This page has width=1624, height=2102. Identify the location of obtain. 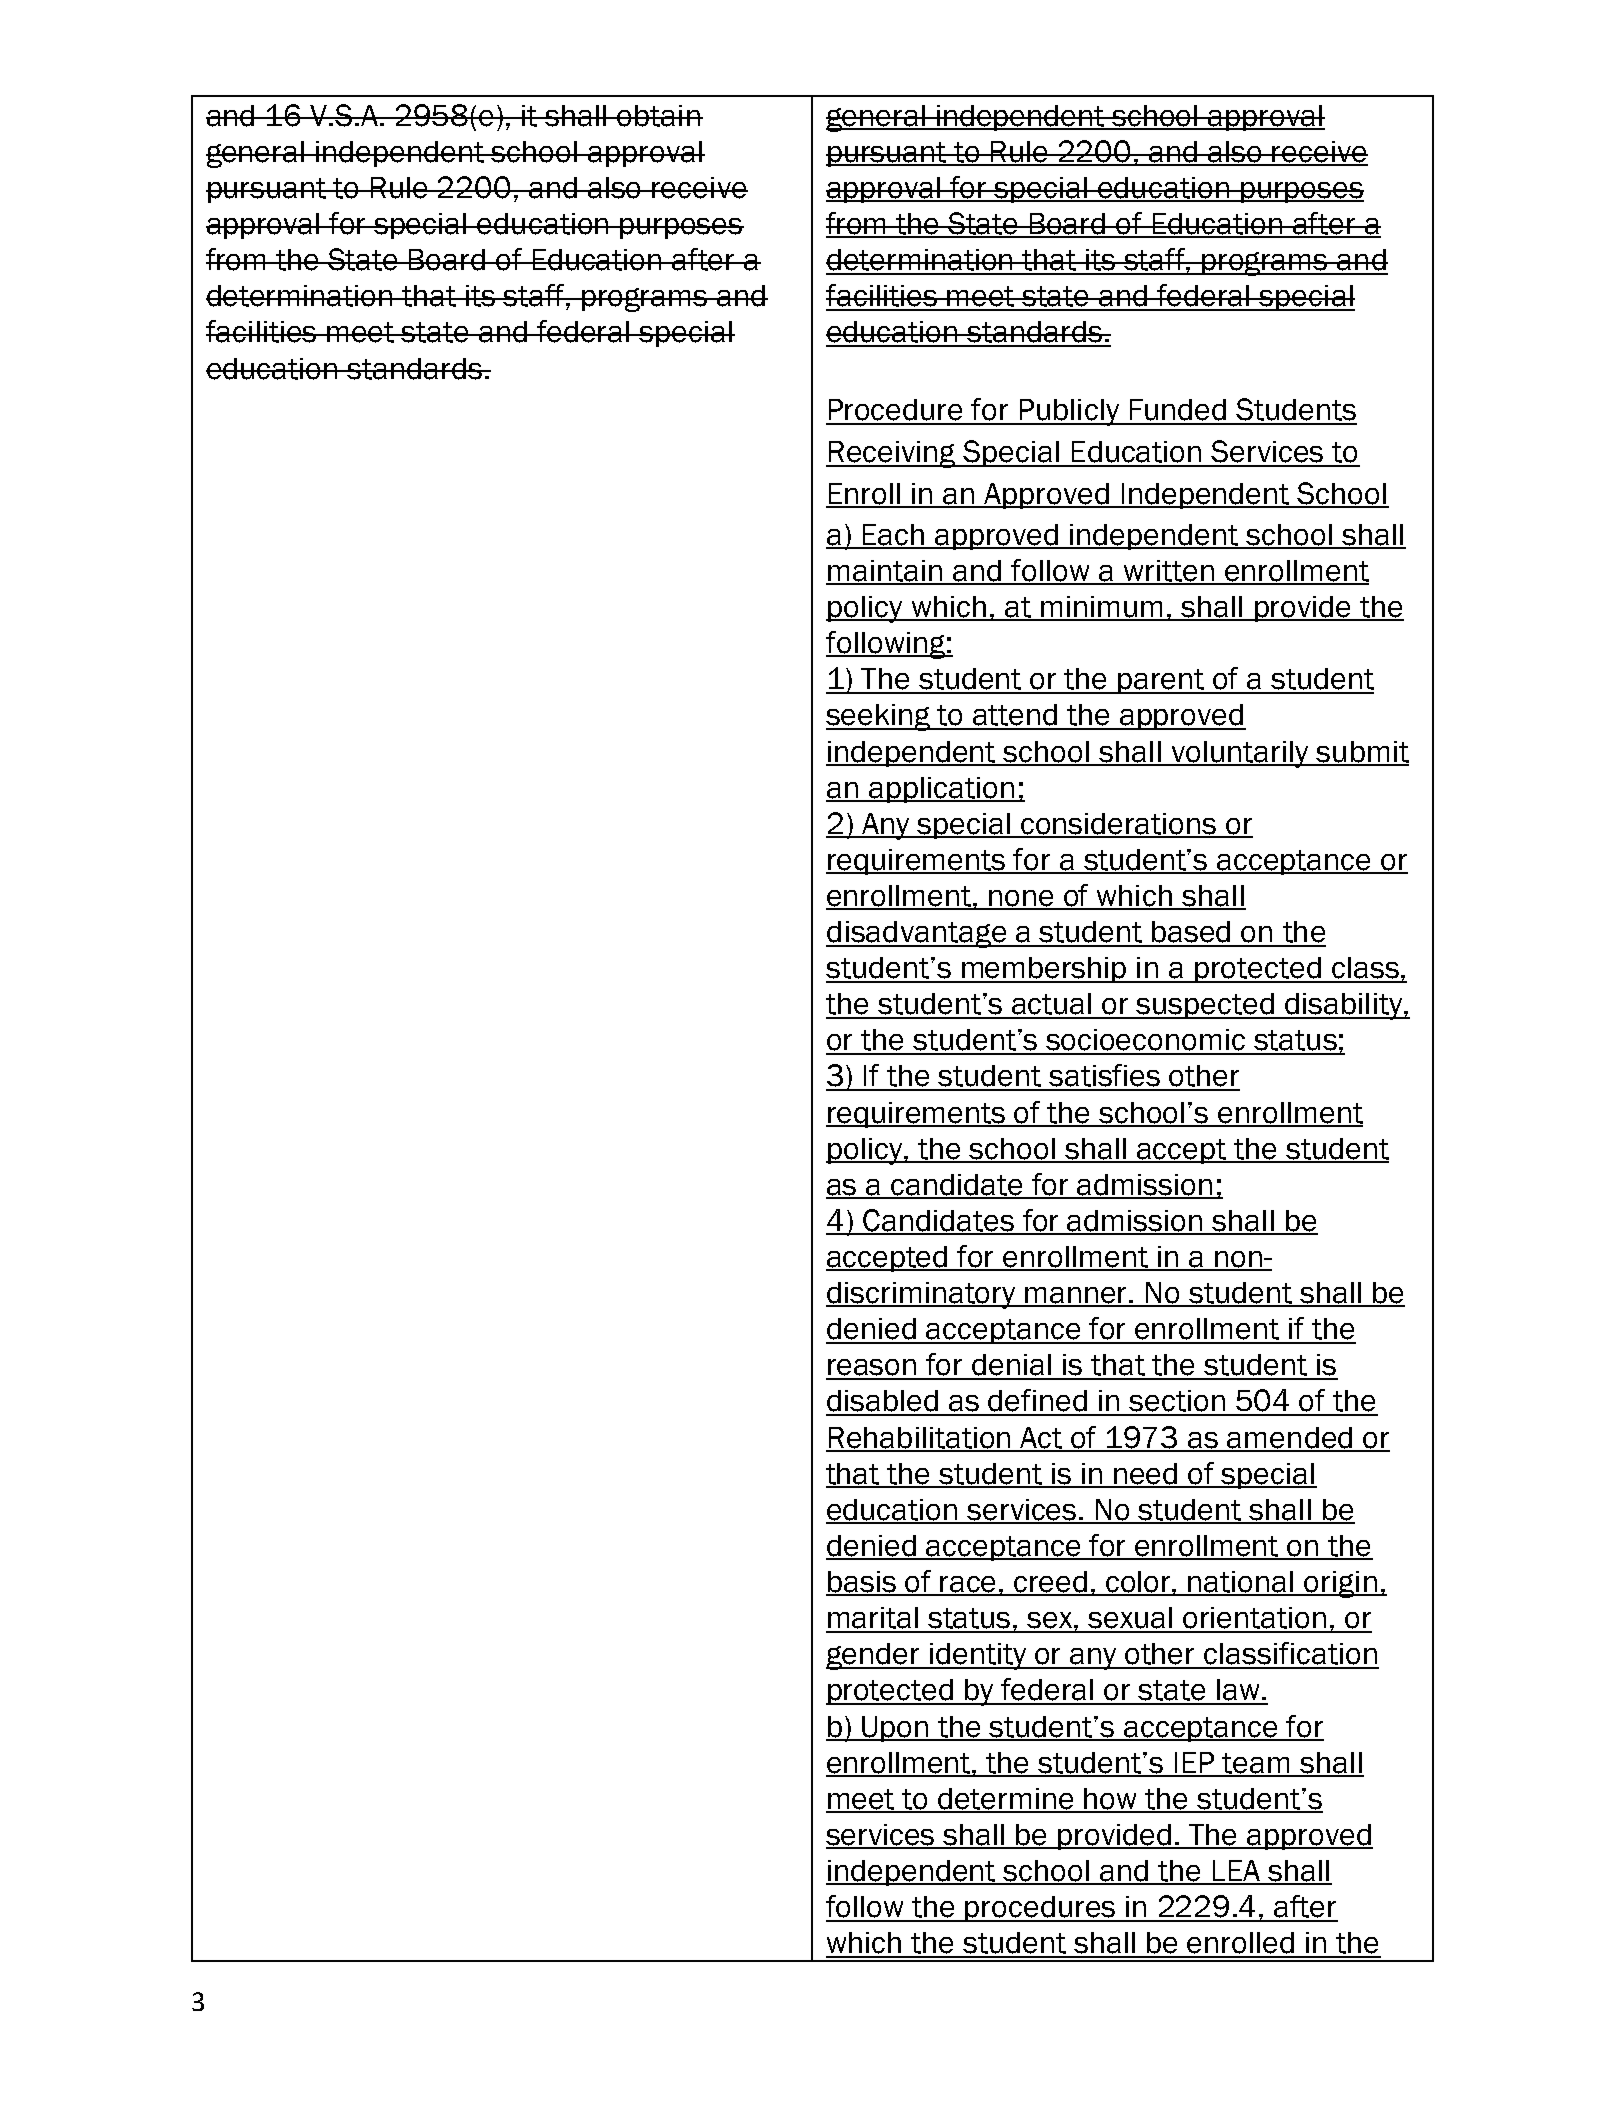
(659, 116).
